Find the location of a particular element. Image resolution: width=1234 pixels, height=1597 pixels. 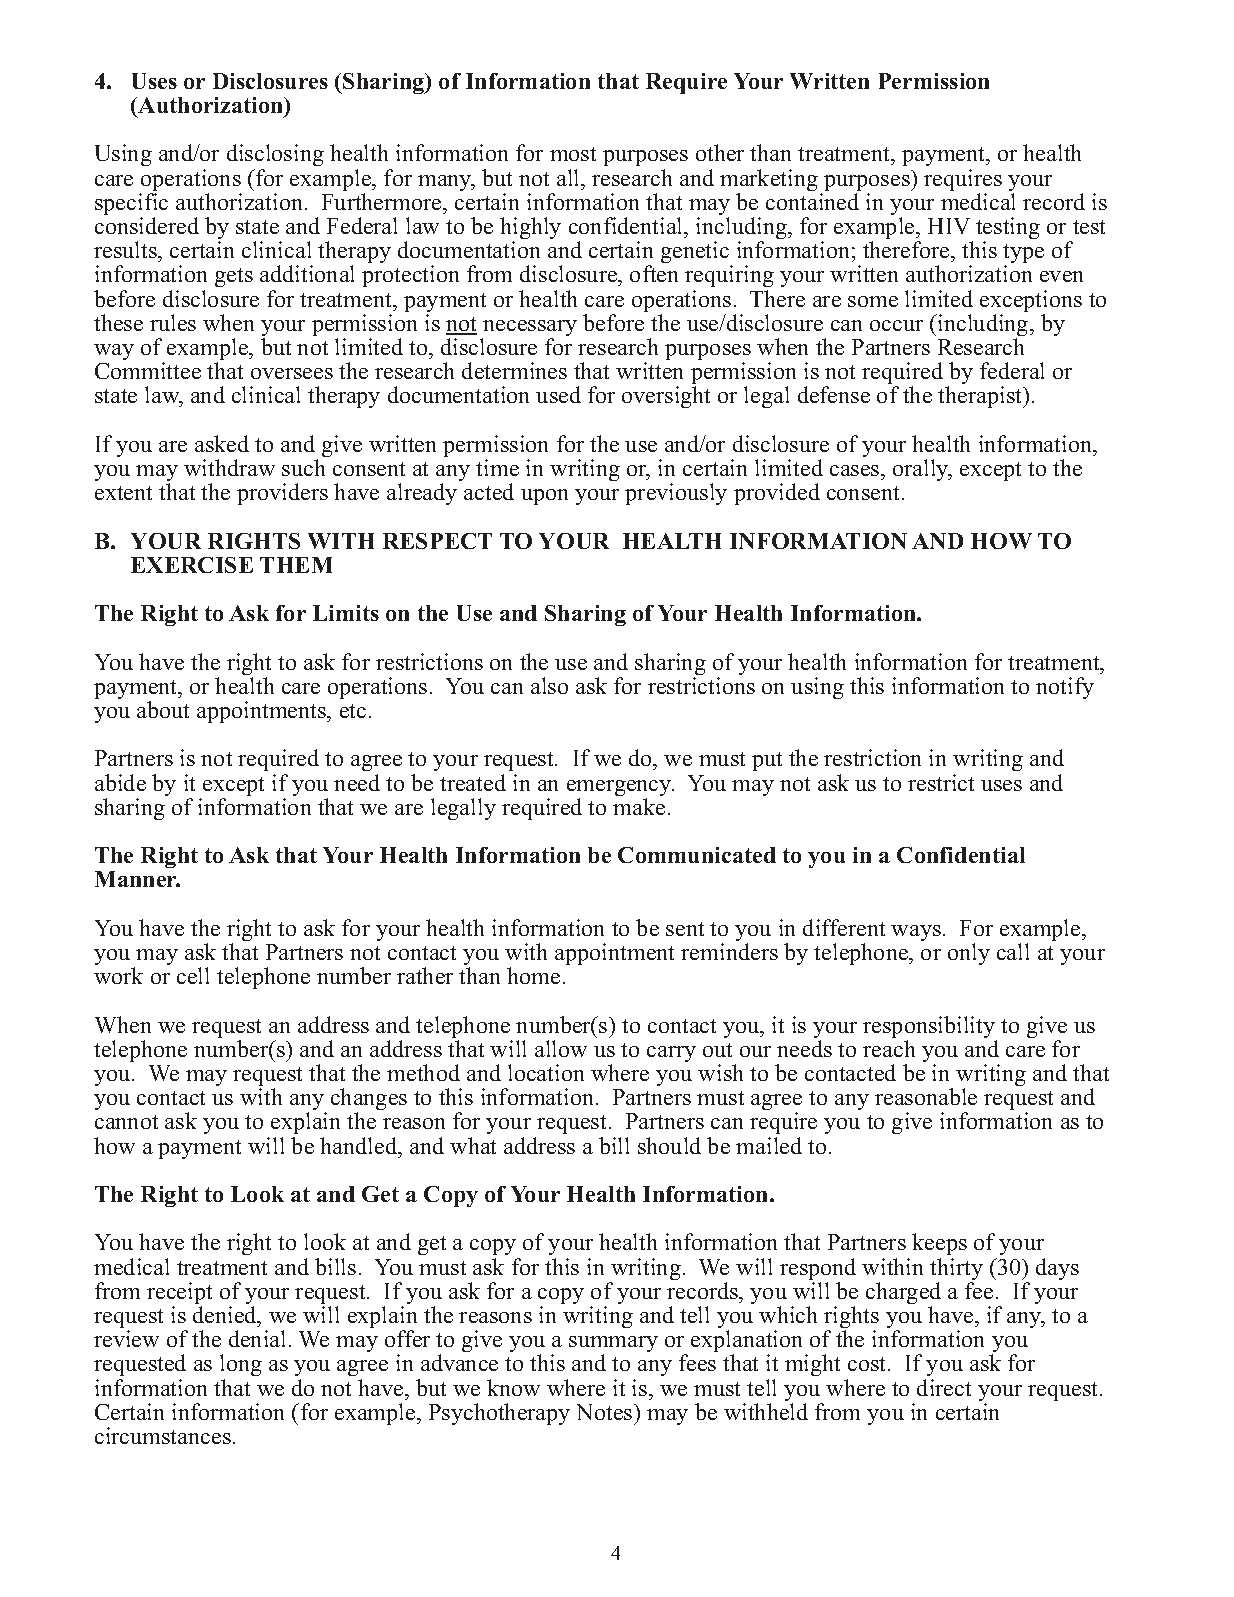

location is located at coordinates (546, 1072).
